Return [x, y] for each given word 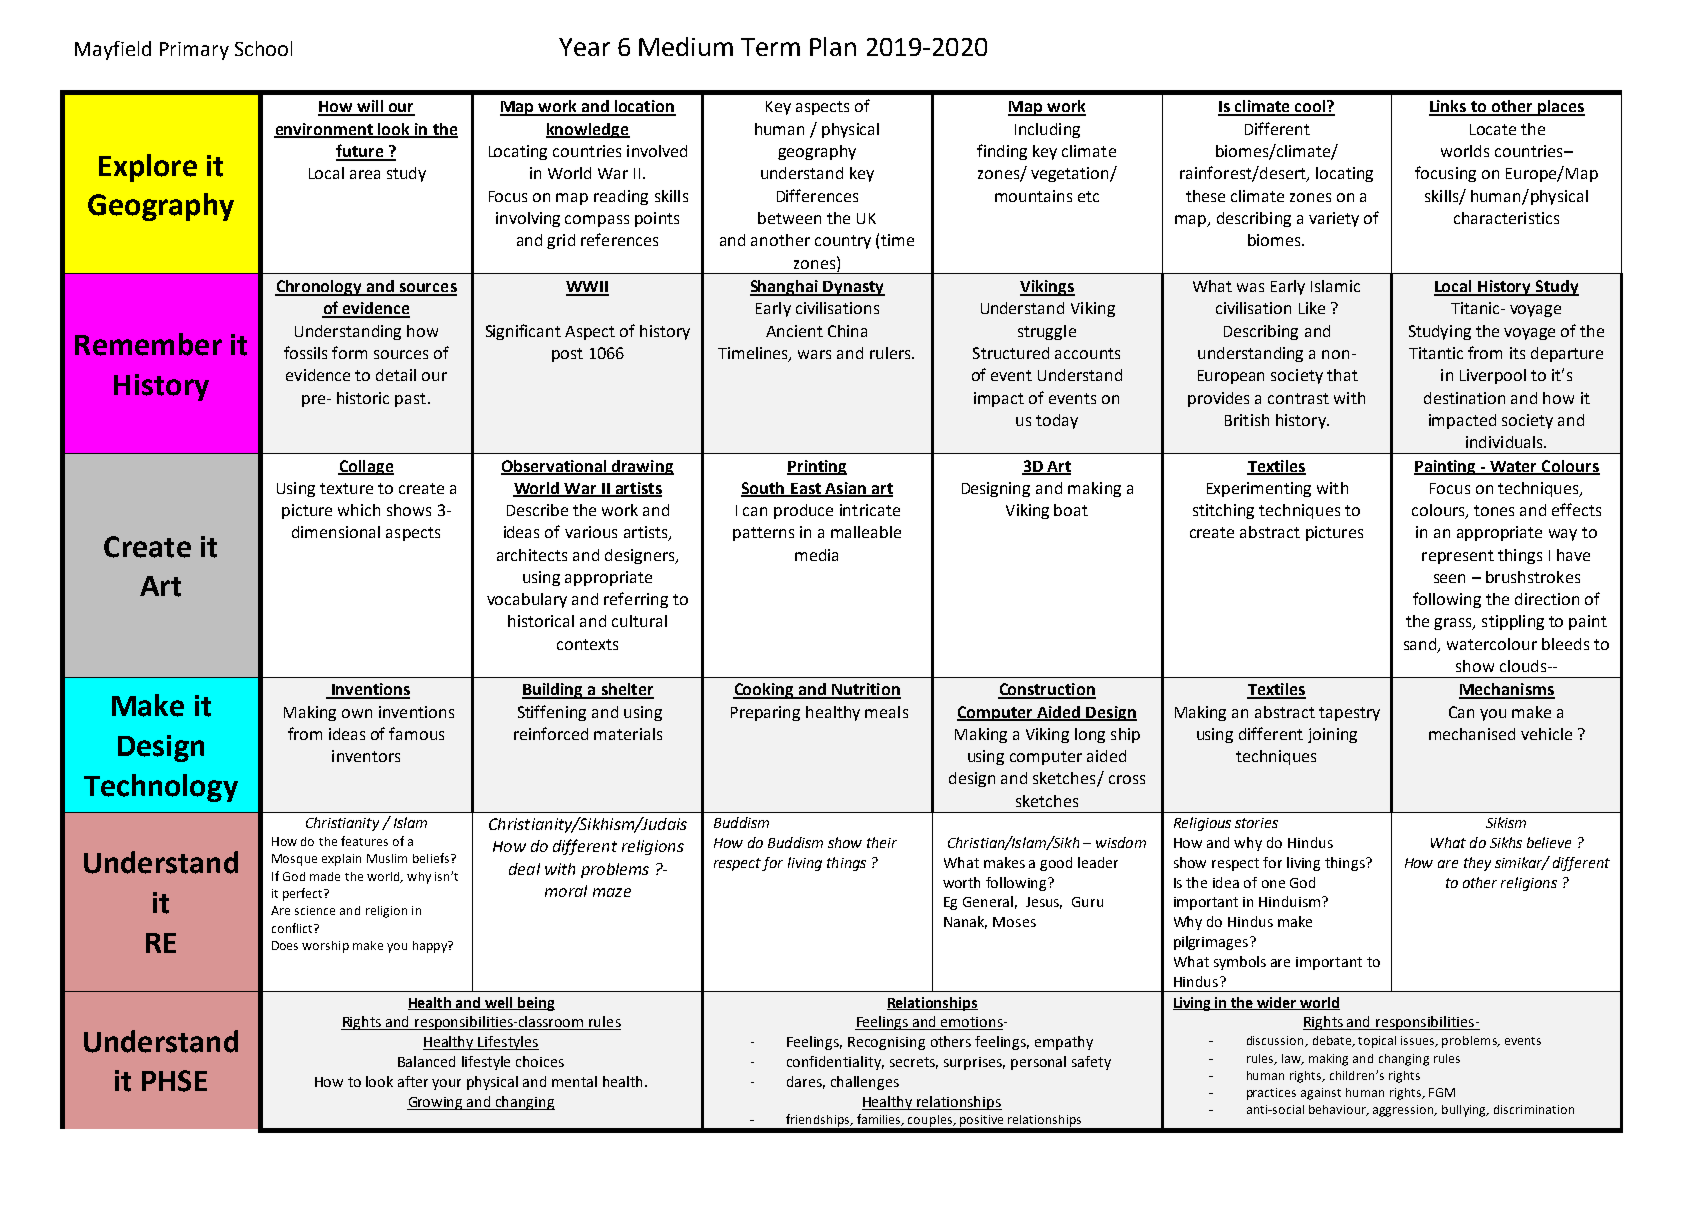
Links [1449, 107]
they [1477, 864]
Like [1312, 308]
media [816, 555]
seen [1449, 578]
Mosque [294, 860]
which [359, 510]
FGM [1442, 1092]
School [263, 48]
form [349, 352]
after [413, 1081]
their [882, 842]
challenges [865, 1083]
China [847, 331]
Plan [833, 46]
